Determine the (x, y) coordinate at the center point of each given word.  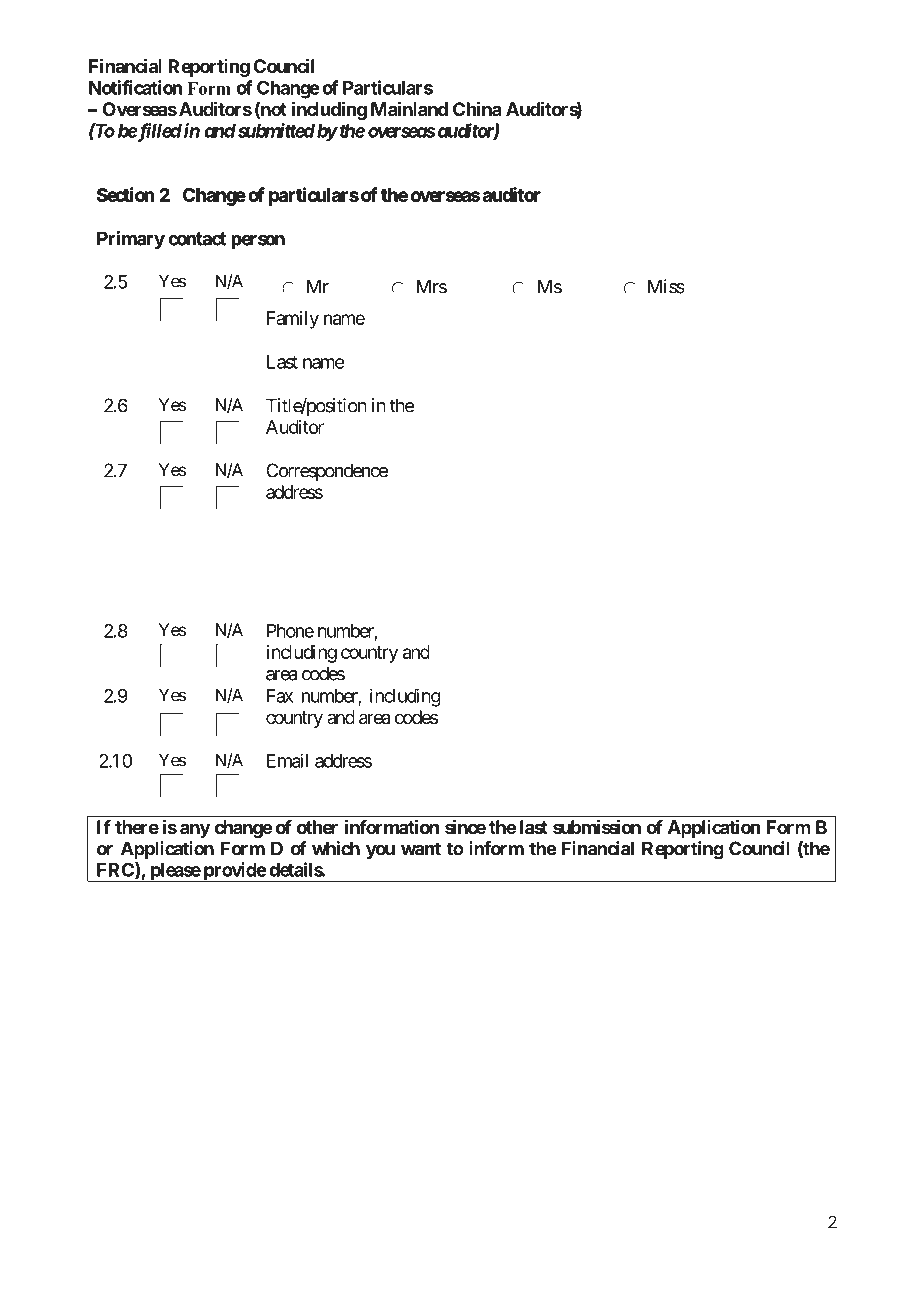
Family (293, 320)
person (258, 242)
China (477, 108)
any (195, 830)
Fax (280, 696)
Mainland (409, 109)
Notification (135, 87)
